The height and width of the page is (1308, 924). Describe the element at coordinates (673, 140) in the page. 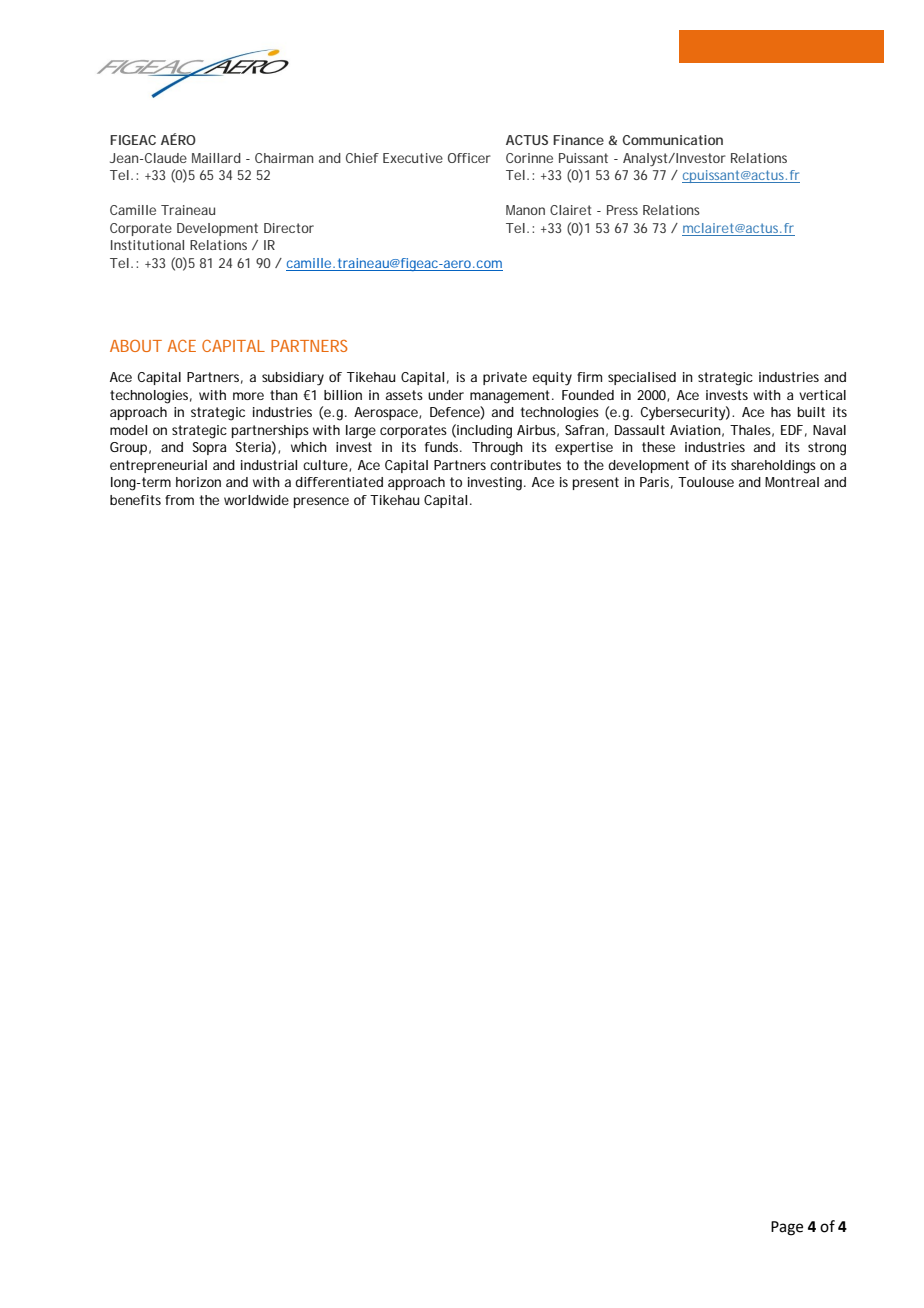

I see `Communication` at that location.
